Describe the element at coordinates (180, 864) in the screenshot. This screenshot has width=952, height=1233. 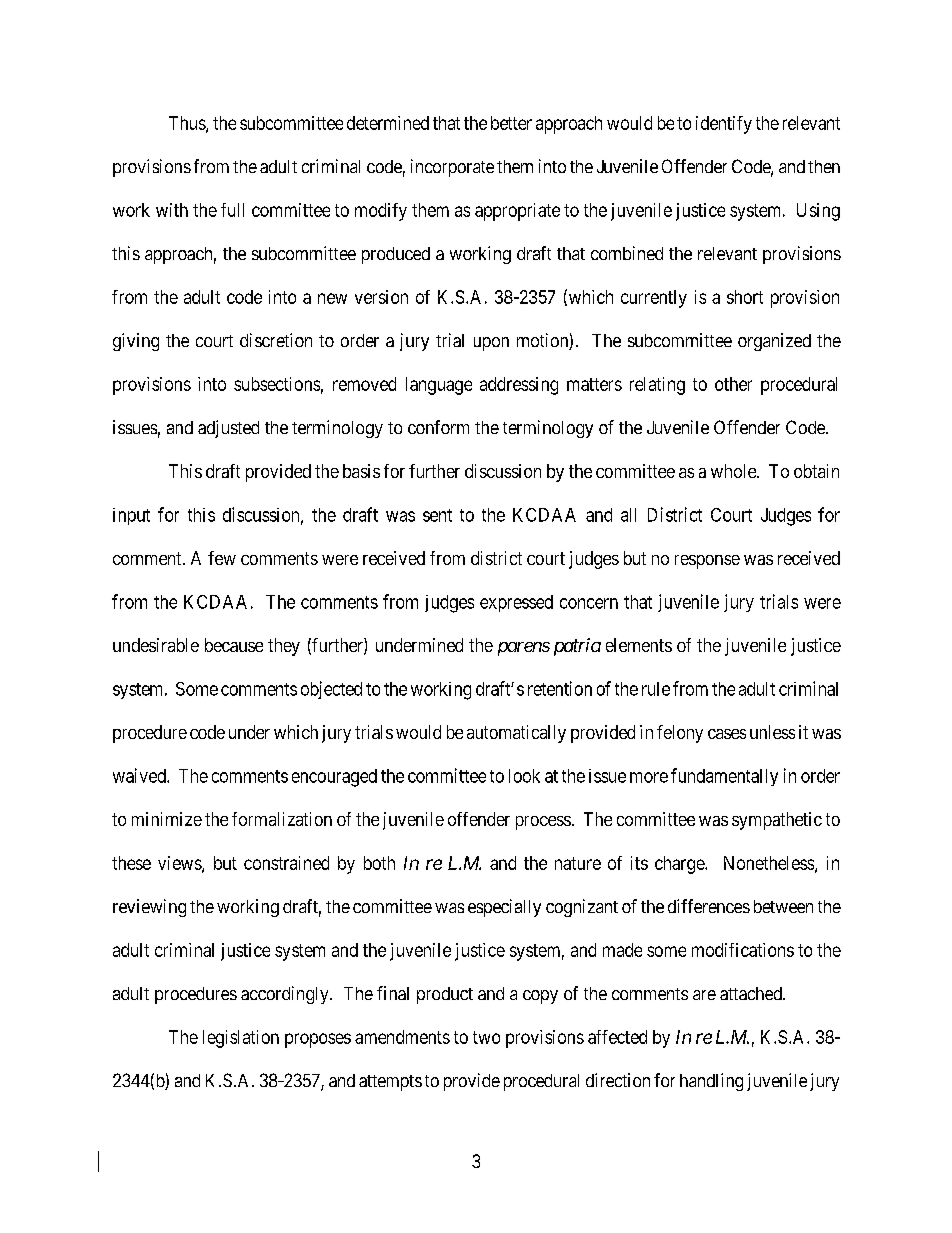
I see `views` at that location.
